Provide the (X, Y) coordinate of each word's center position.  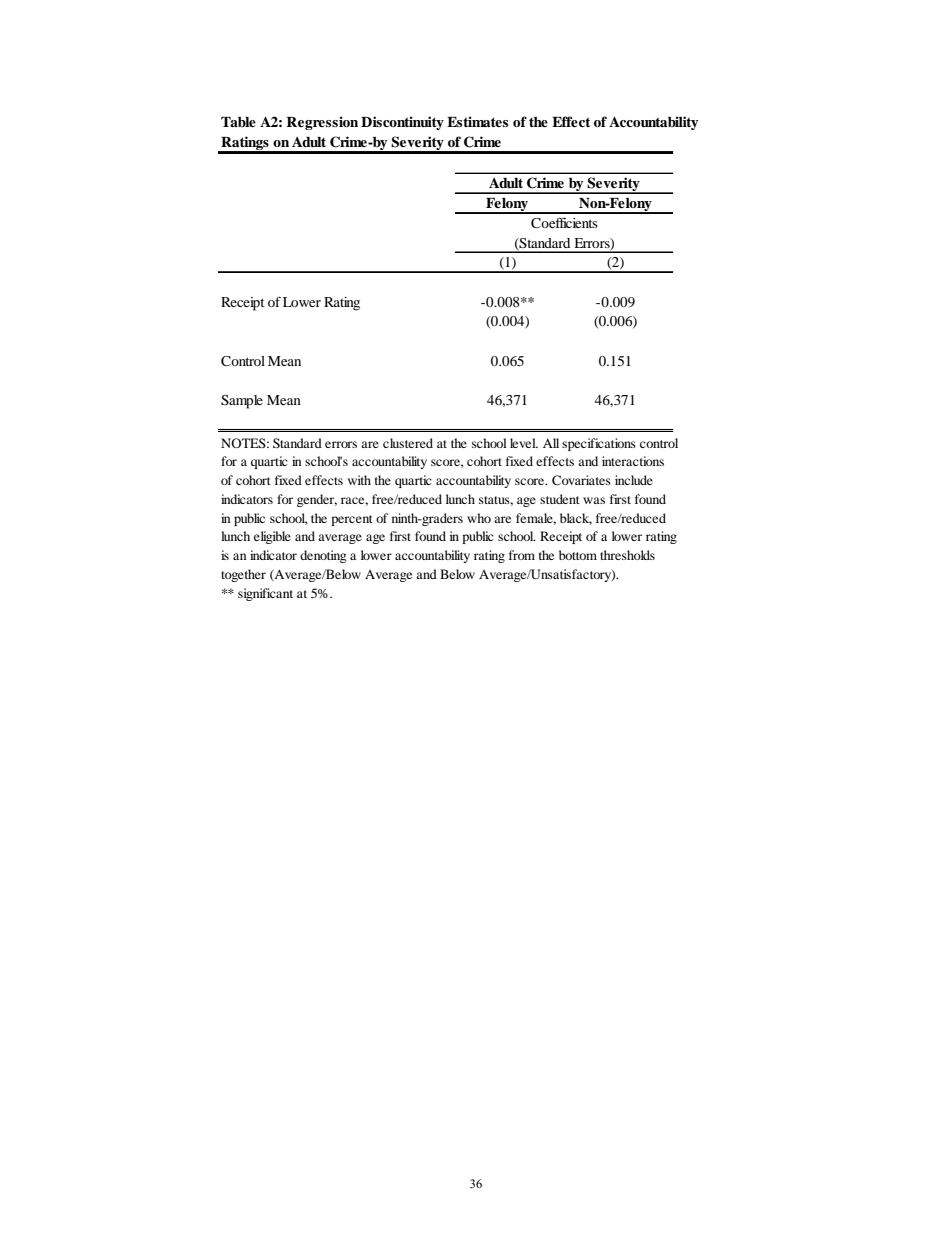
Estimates (477, 121)
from (522, 555)
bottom (578, 555)
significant (265, 594)
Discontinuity (402, 123)
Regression (322, 123)
